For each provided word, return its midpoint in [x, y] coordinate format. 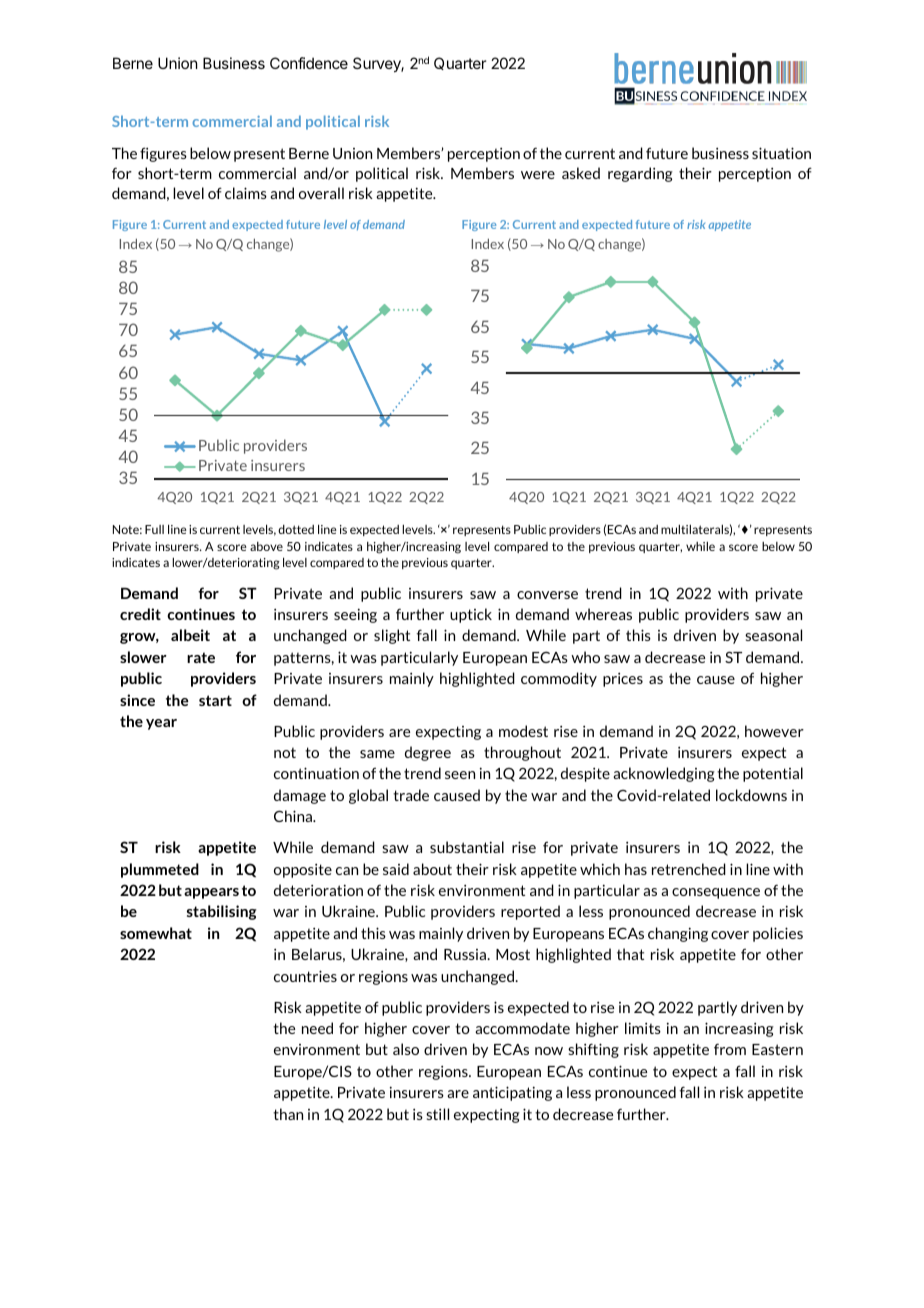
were [538, 175]
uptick [471, 615]
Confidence [309, 63]
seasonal [773, 635]
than [288, 1114]
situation [781, 153]
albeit [190, 635]
